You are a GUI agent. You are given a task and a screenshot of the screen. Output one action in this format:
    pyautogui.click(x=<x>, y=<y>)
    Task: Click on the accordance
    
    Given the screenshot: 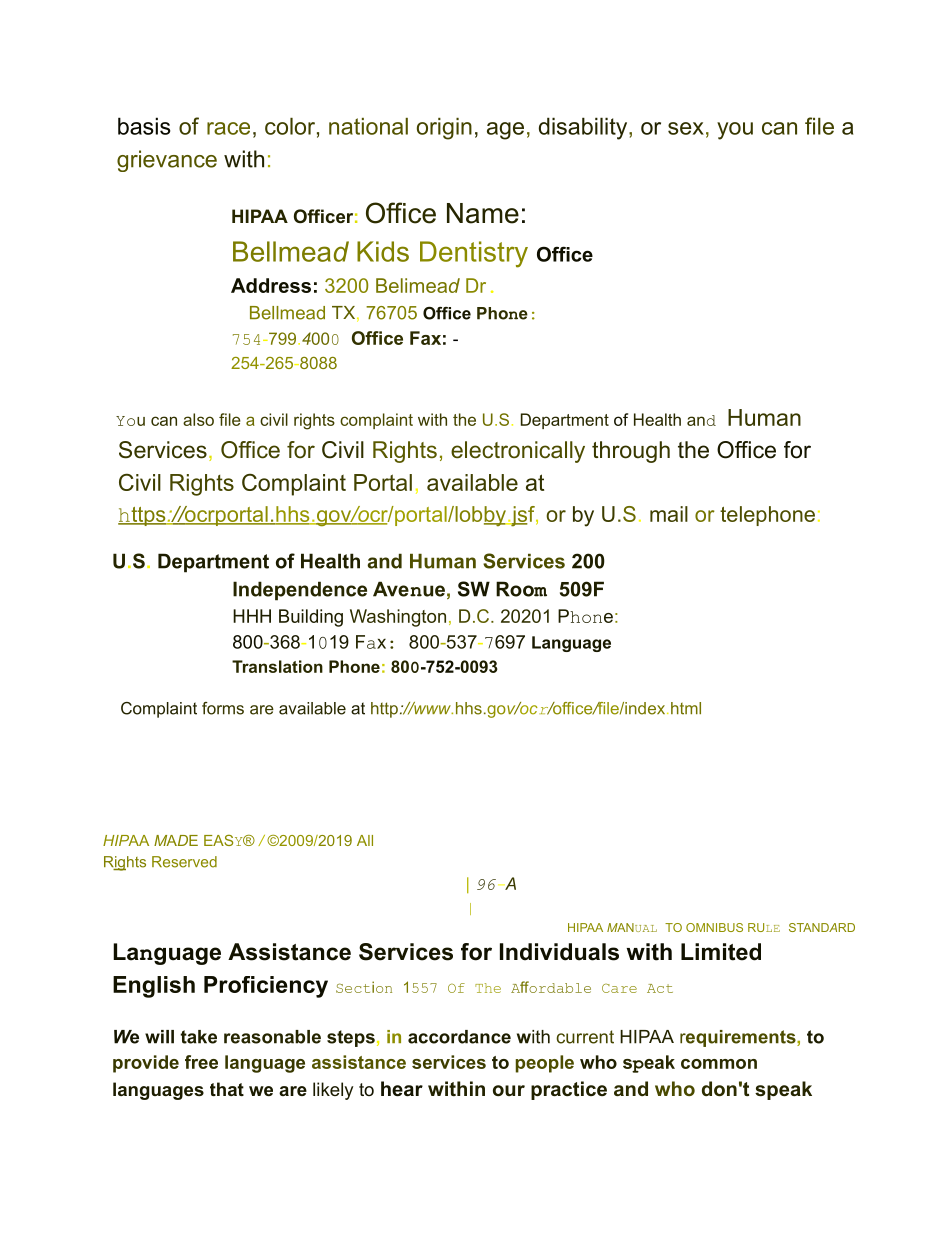 What is the action you would take?
    pyautogui.click(x=459, y=1037)
